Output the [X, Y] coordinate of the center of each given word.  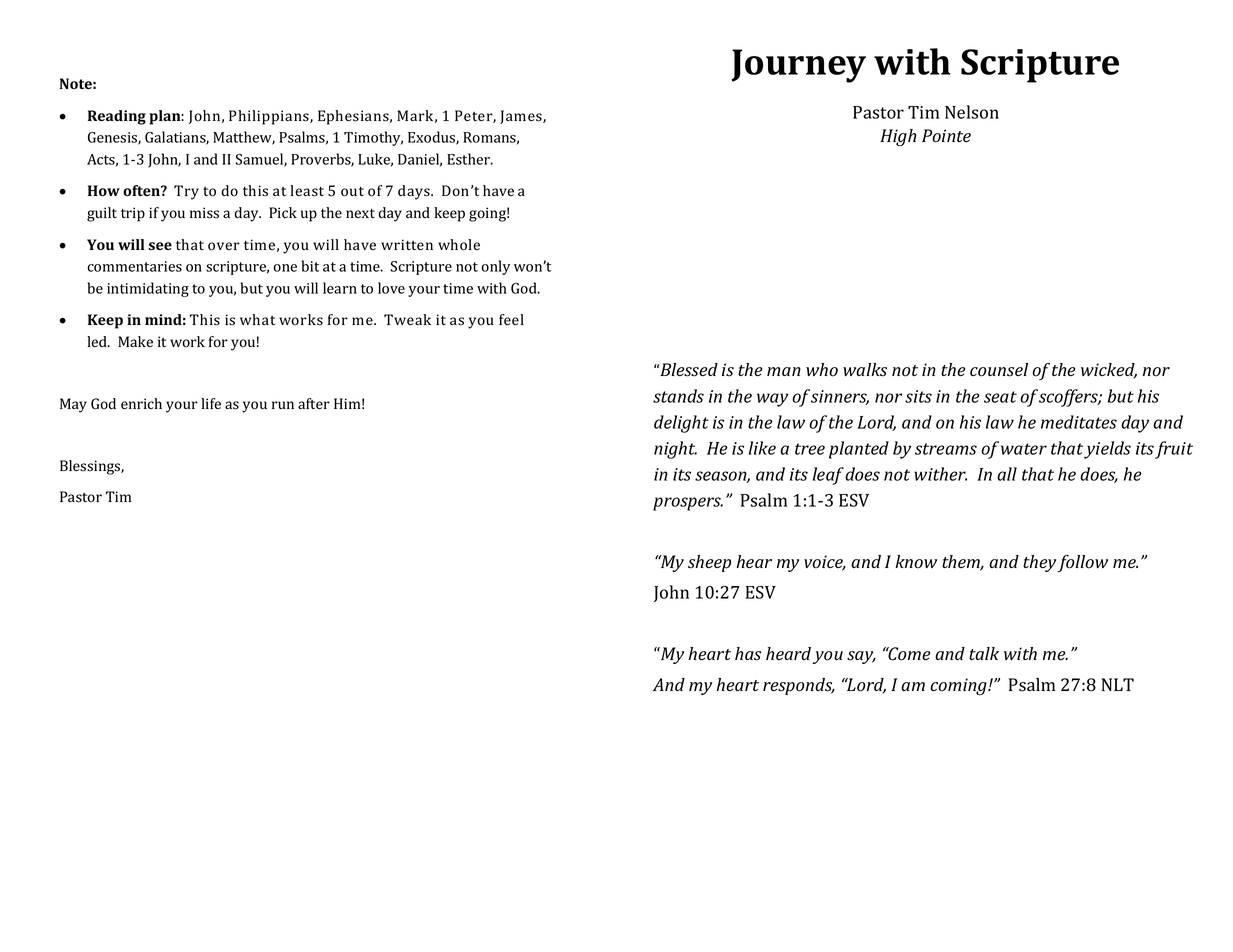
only [495, 267]
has [748, 654]
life [211, 403]
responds [799, 686]
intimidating [148, 289]
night [675, 450]
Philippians [270, 117]
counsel [999, 370]
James [522, 117]
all [1007, 474]
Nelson [972, 112]
